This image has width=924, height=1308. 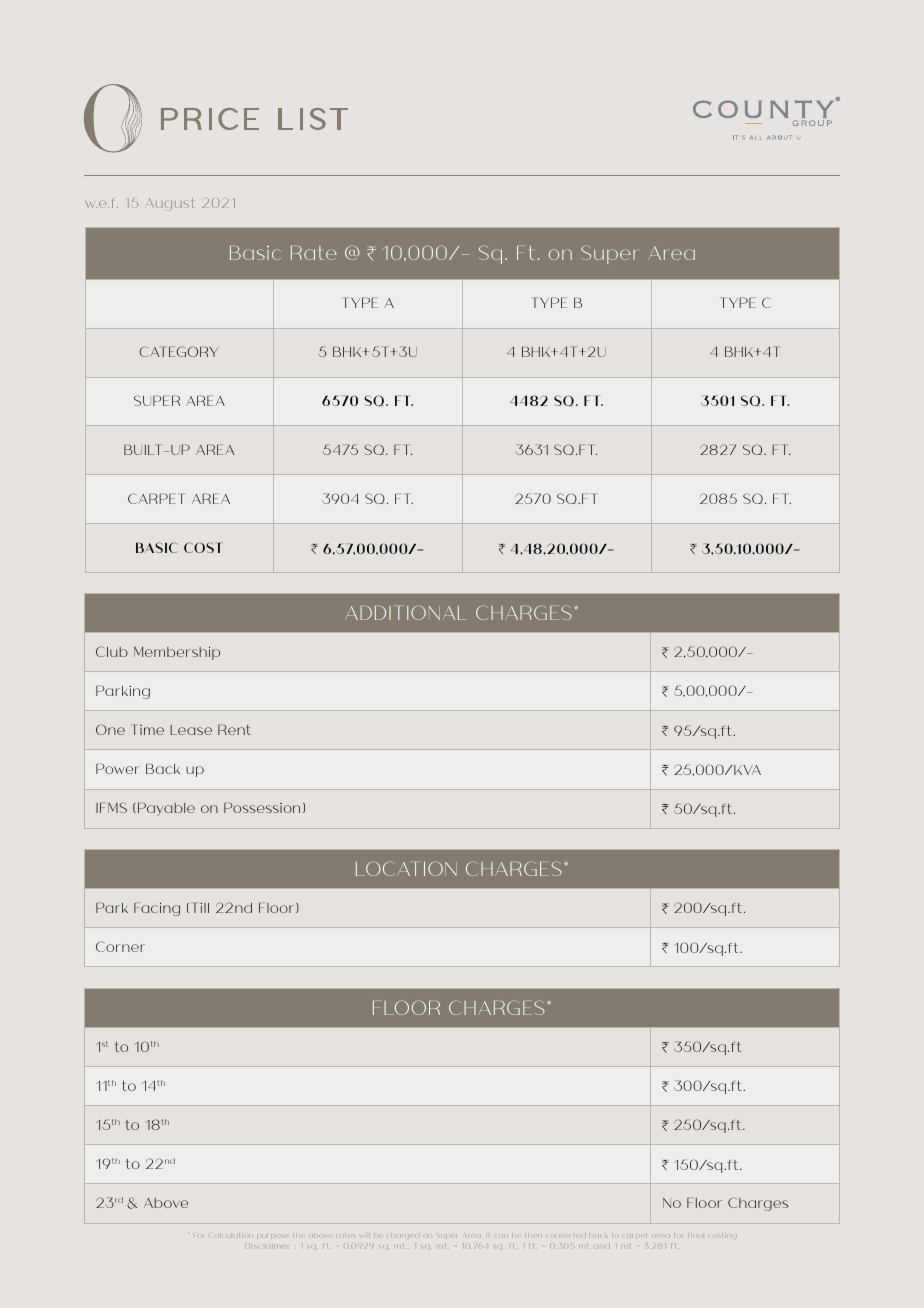 I want to click on August, so click(x=171, y=204).
